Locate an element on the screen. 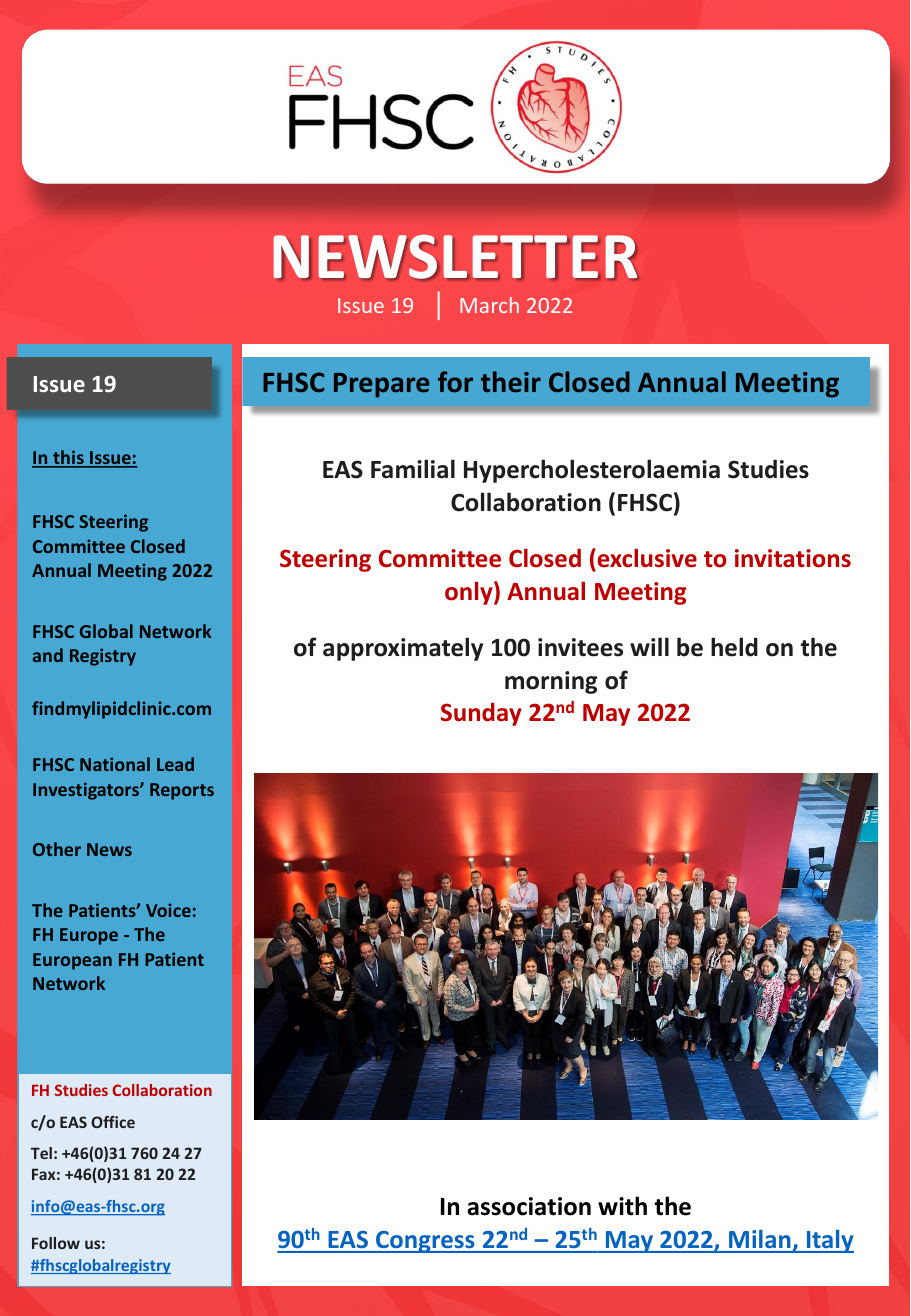 This screenshot has width=911, height=1316. their is located at coordinates (511, 382).
